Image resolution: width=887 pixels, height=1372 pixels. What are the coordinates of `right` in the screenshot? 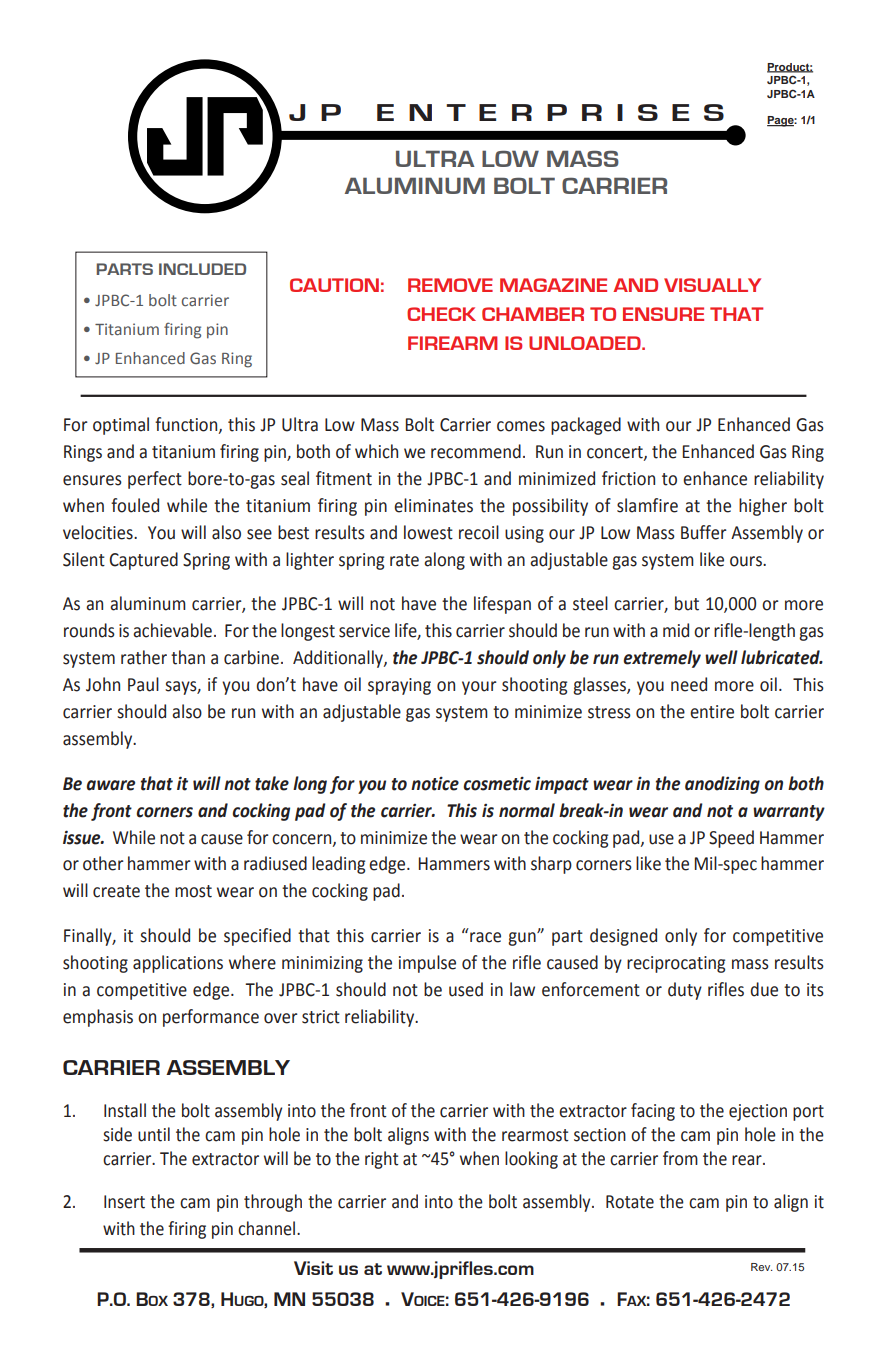 It's located at (382, 1160).
